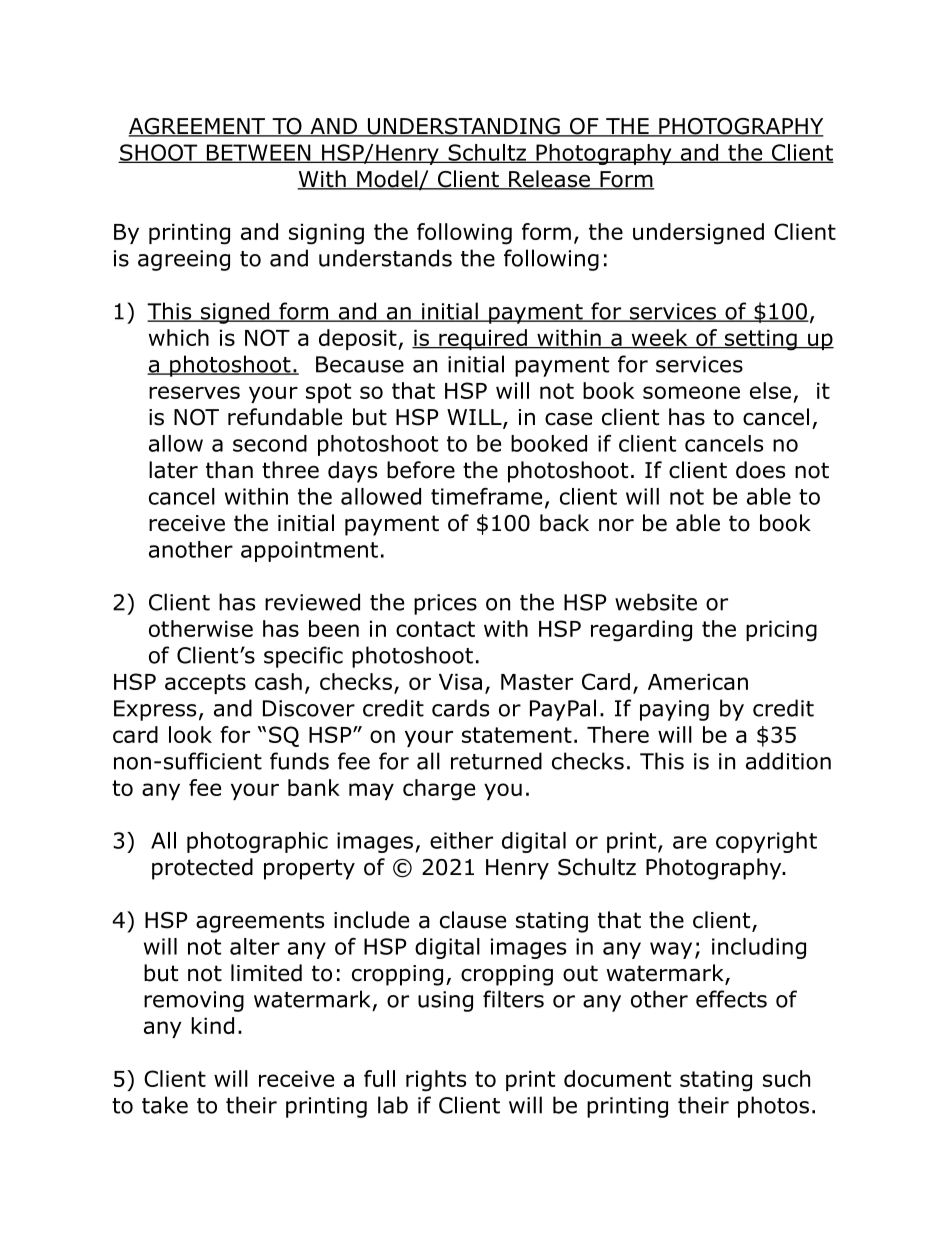  I want to click on someone, so click(691, 392).
